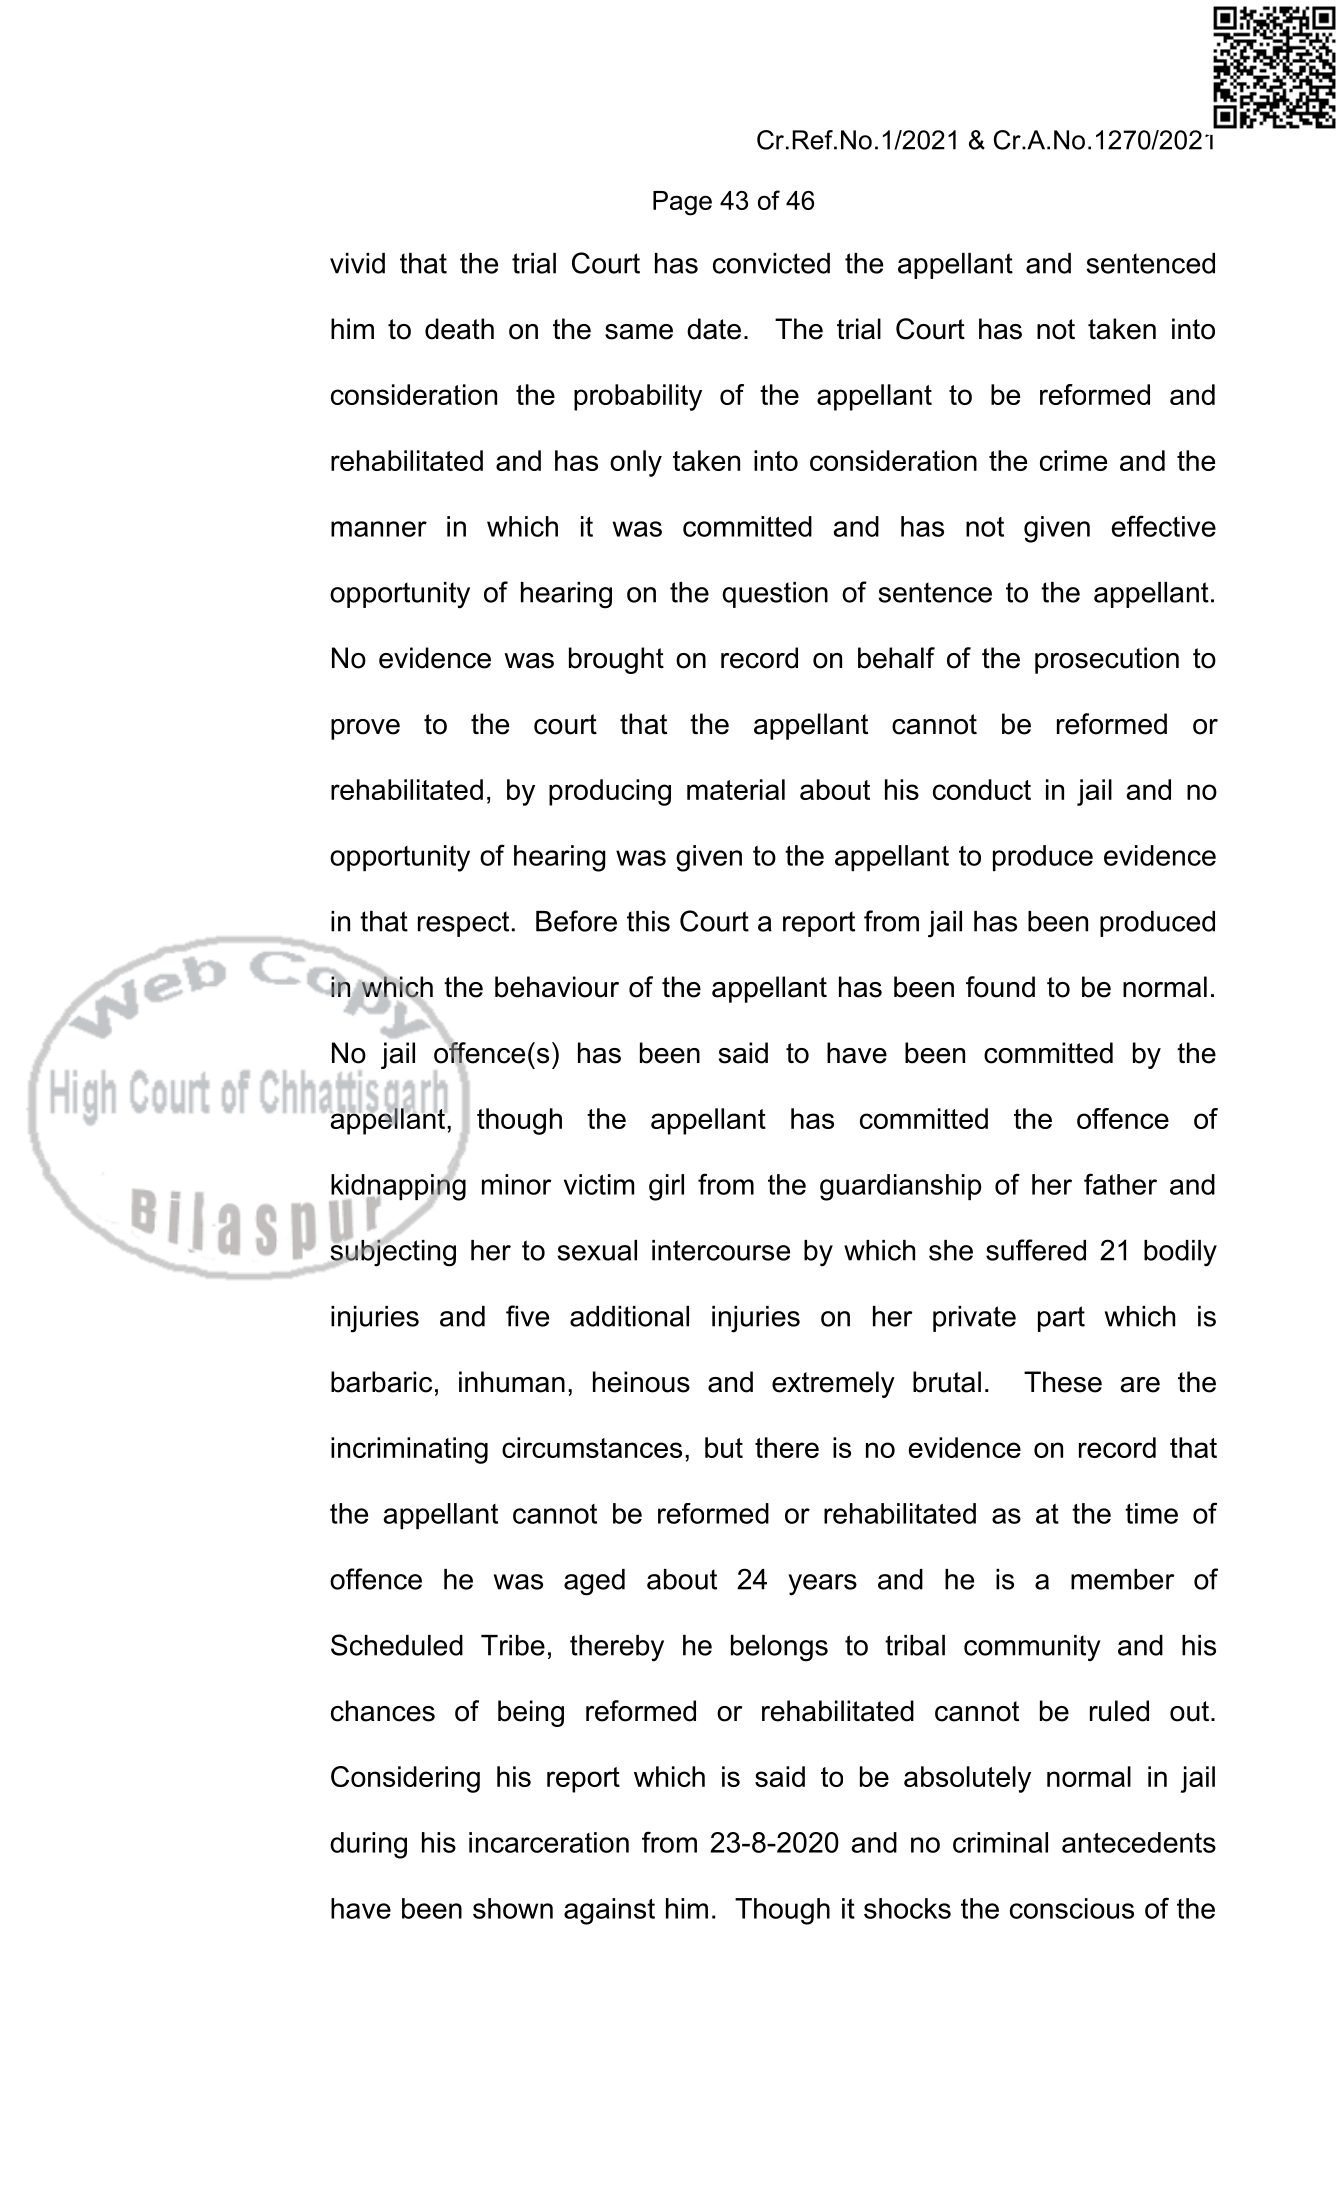  What do you see at coordinates (1107, 660) in the screenshot?
I see `prosecution` at bounding box center [1107, 660].
